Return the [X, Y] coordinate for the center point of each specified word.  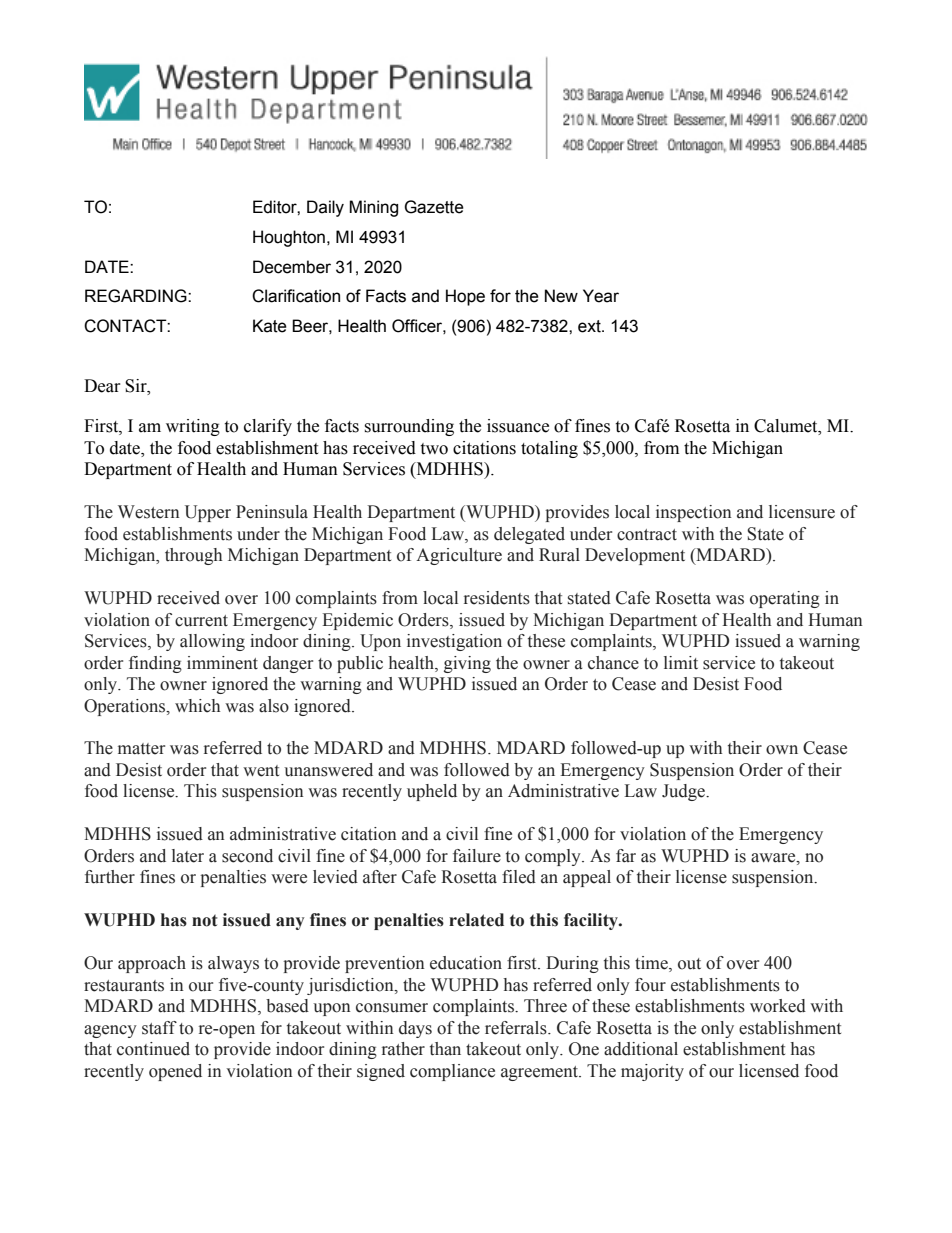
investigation [454, 642]
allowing [212, 642]
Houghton [289, 238]
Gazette [434, 207]
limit [681, 662]
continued [153, 1049]
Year [601, 296]
